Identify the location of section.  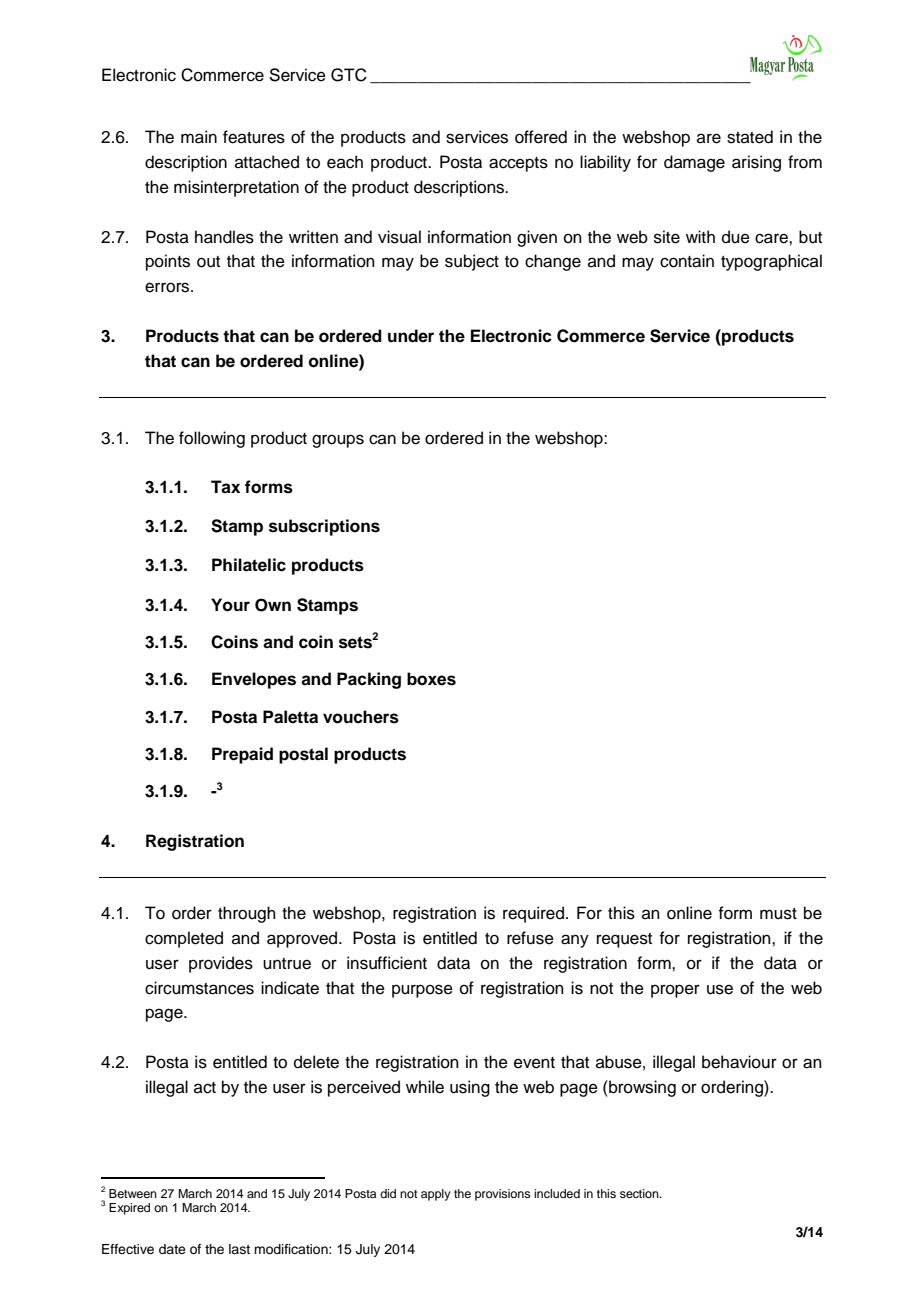
(640, 1193).
